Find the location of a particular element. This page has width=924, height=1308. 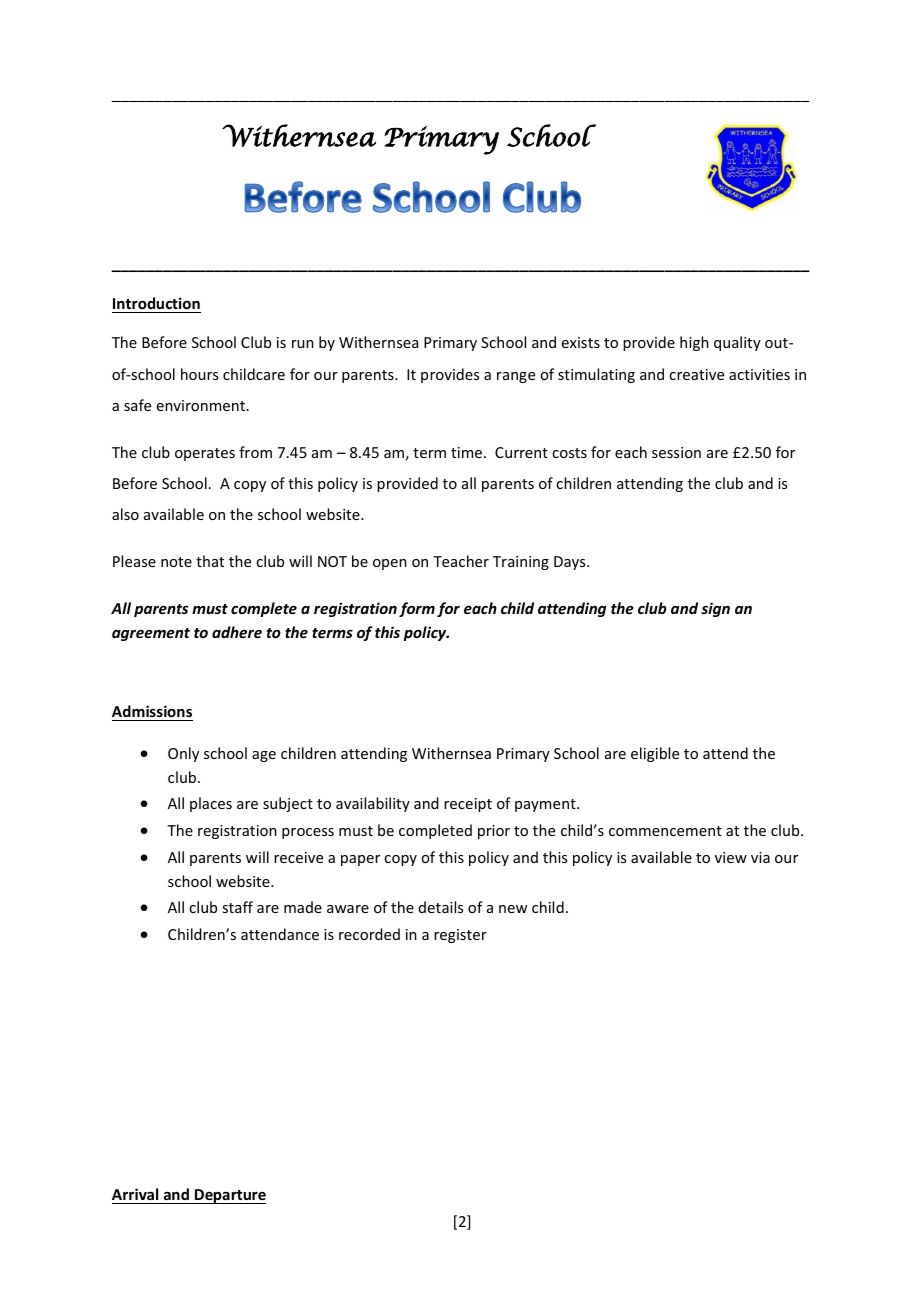

view is located at coordinates (731, 857).
